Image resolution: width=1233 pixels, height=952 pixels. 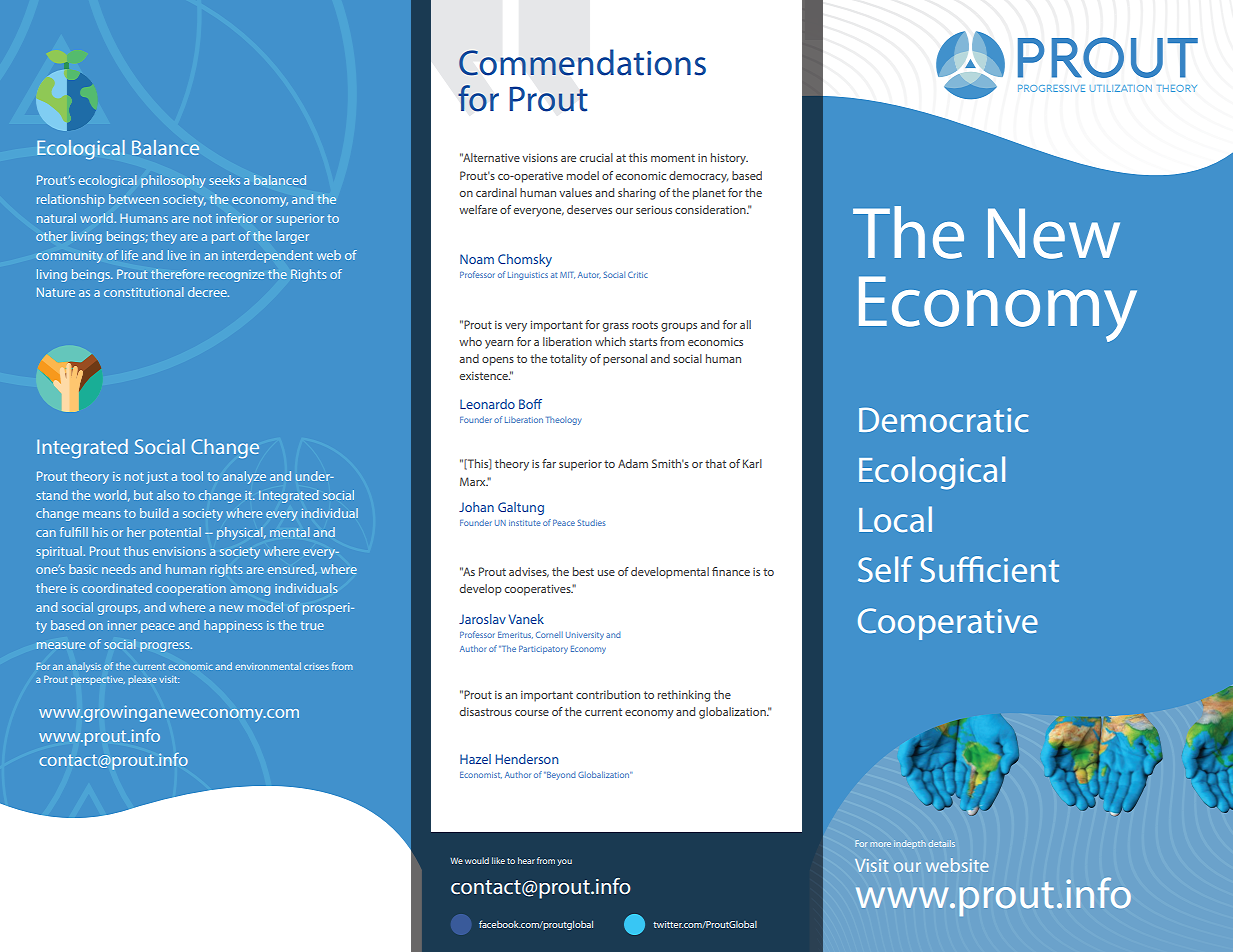 I want to click on UTILIZATION, so click(x=1121, y=88).
